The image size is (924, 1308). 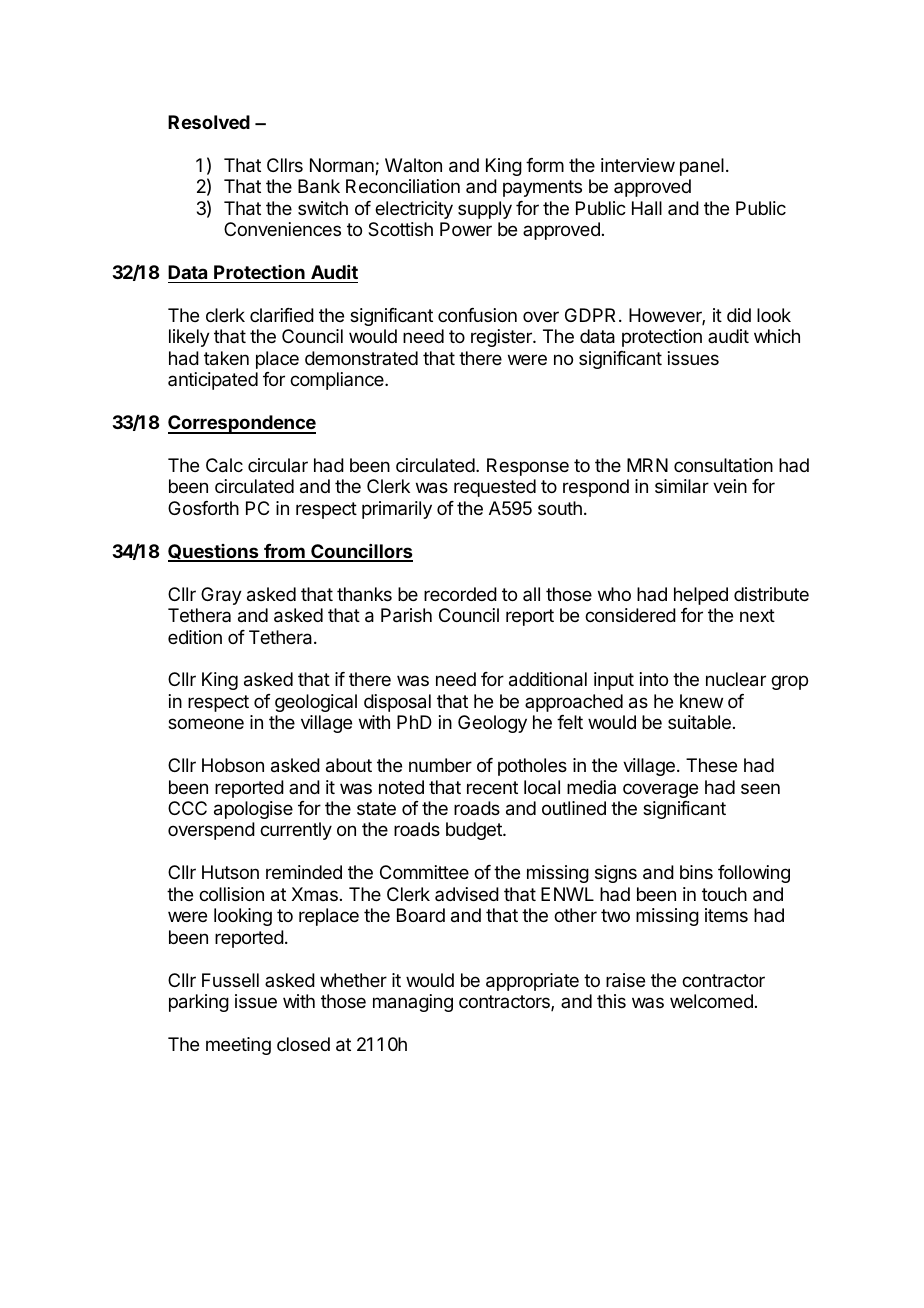 I want to click on form, so click(x=545, y=165).
